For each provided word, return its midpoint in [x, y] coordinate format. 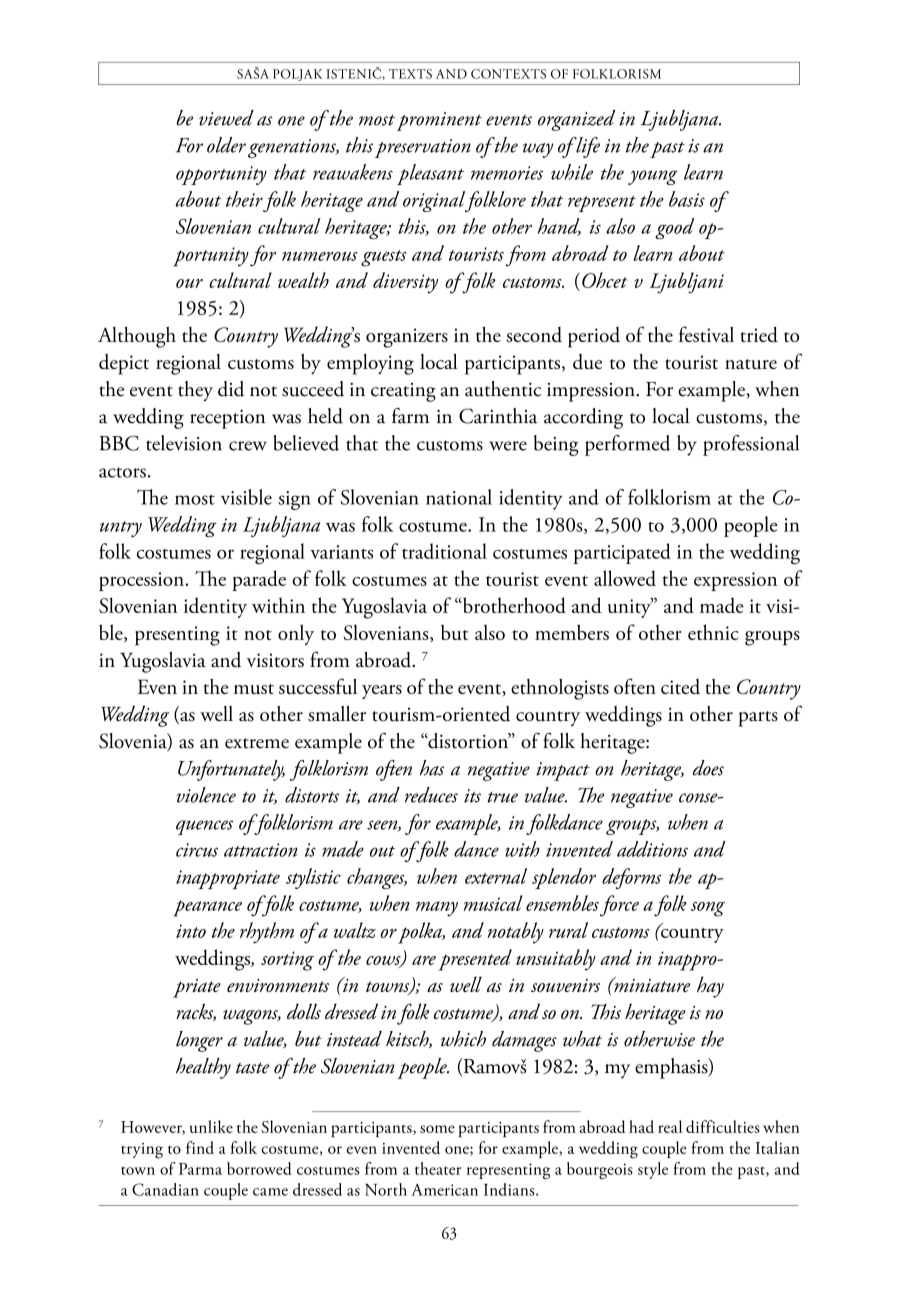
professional [751, 445]
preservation [423, 148]
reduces [431, 795]
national [459, 497]
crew [248, 446]
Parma [200, 1169]
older [226, 145]
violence [206, 795]
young [653, 177]
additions [652, 849]
